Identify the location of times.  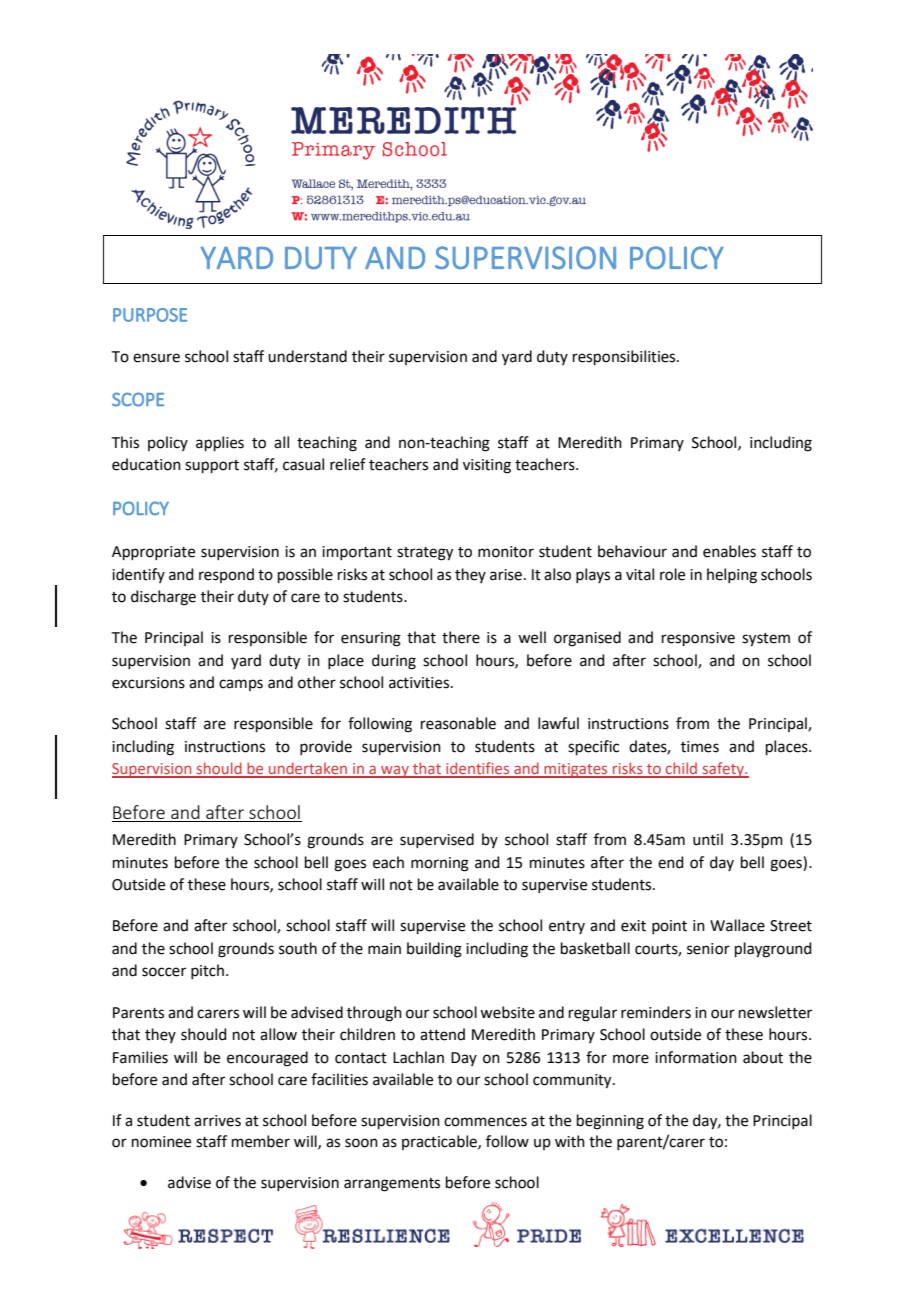
(700, 747).
